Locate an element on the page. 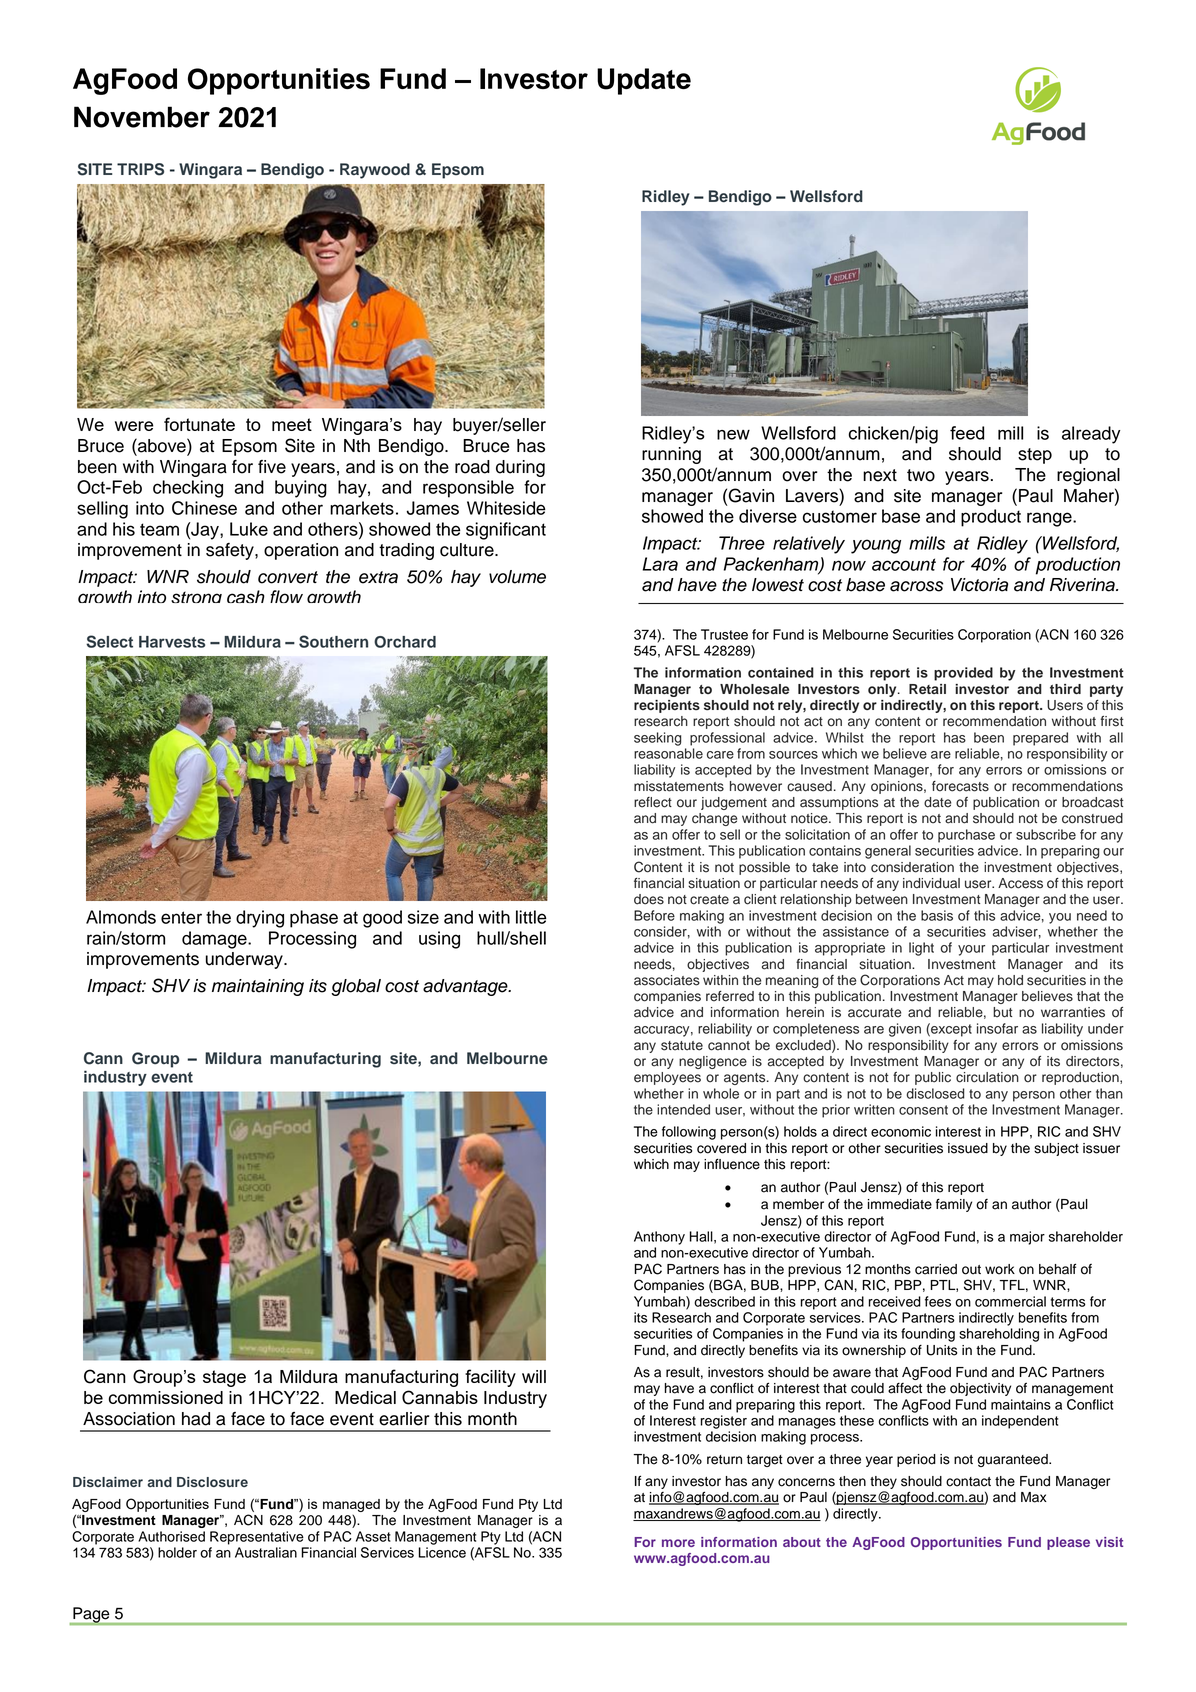 The image size is (1196, 1692). more is located at coordinates (678, 1543).
